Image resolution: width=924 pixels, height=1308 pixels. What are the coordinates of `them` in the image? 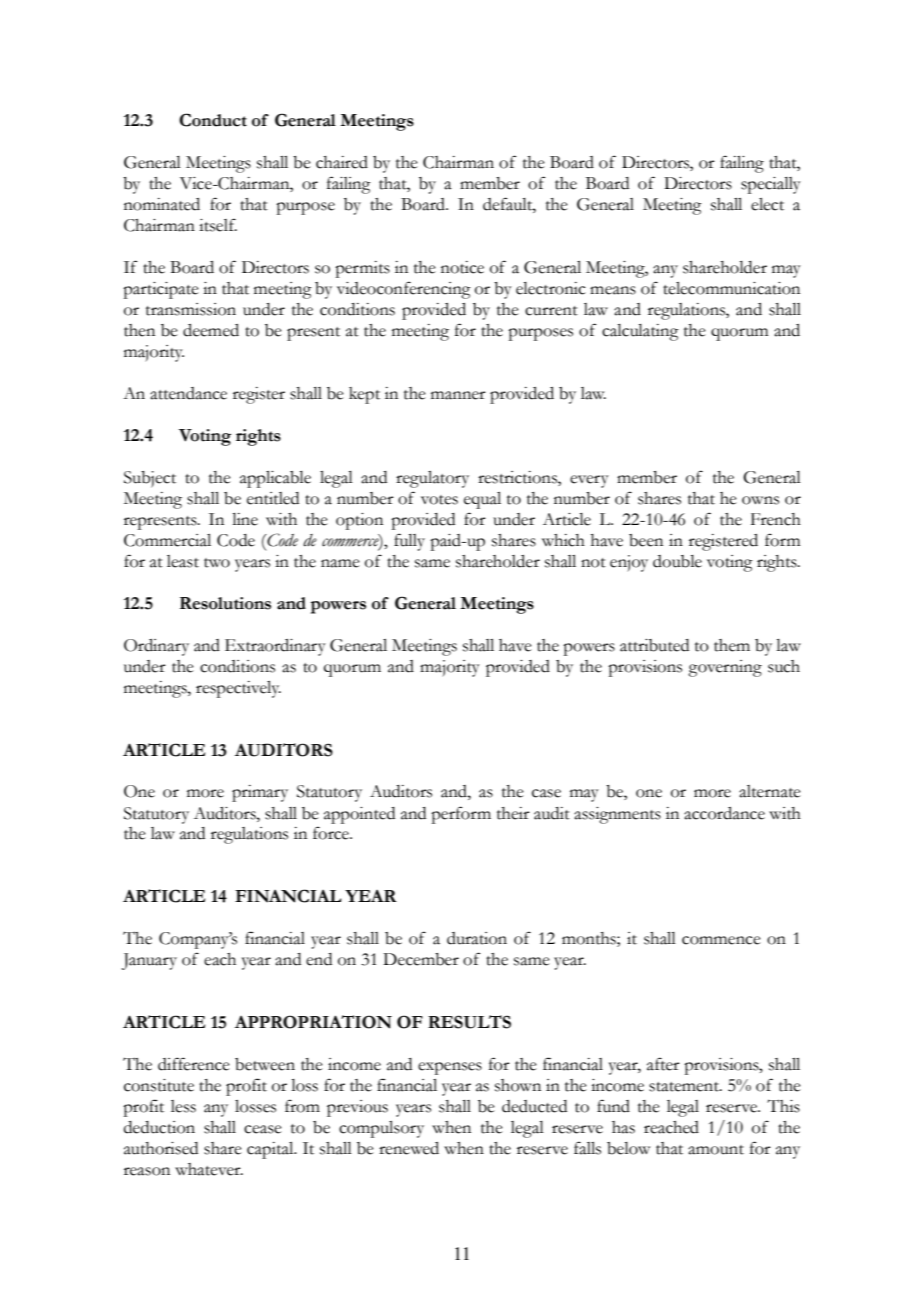 It's located at (732, 645).
